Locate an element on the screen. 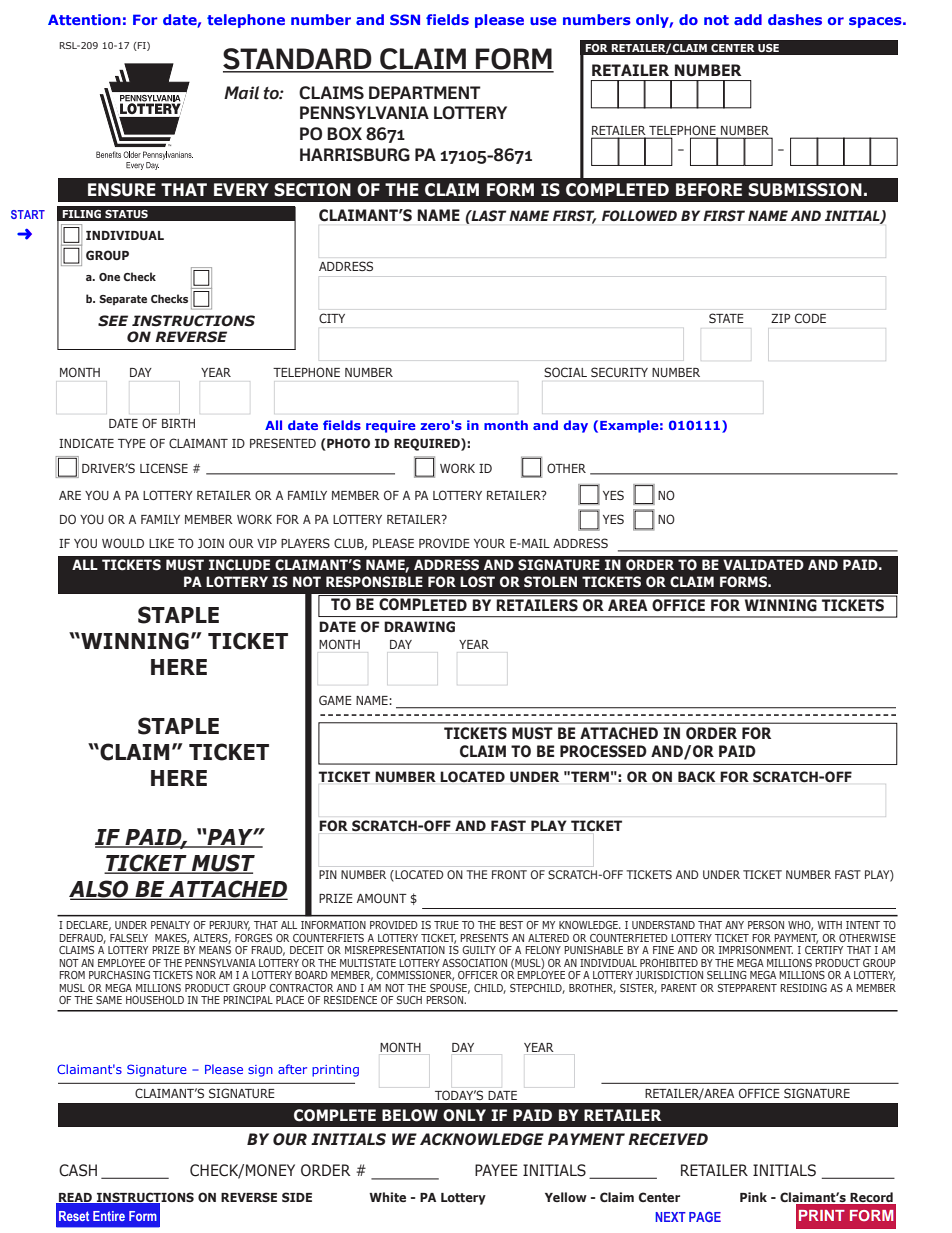 The width and height of the screenshot is (952, 1233). ANY is located at coordinates (734, 925).
